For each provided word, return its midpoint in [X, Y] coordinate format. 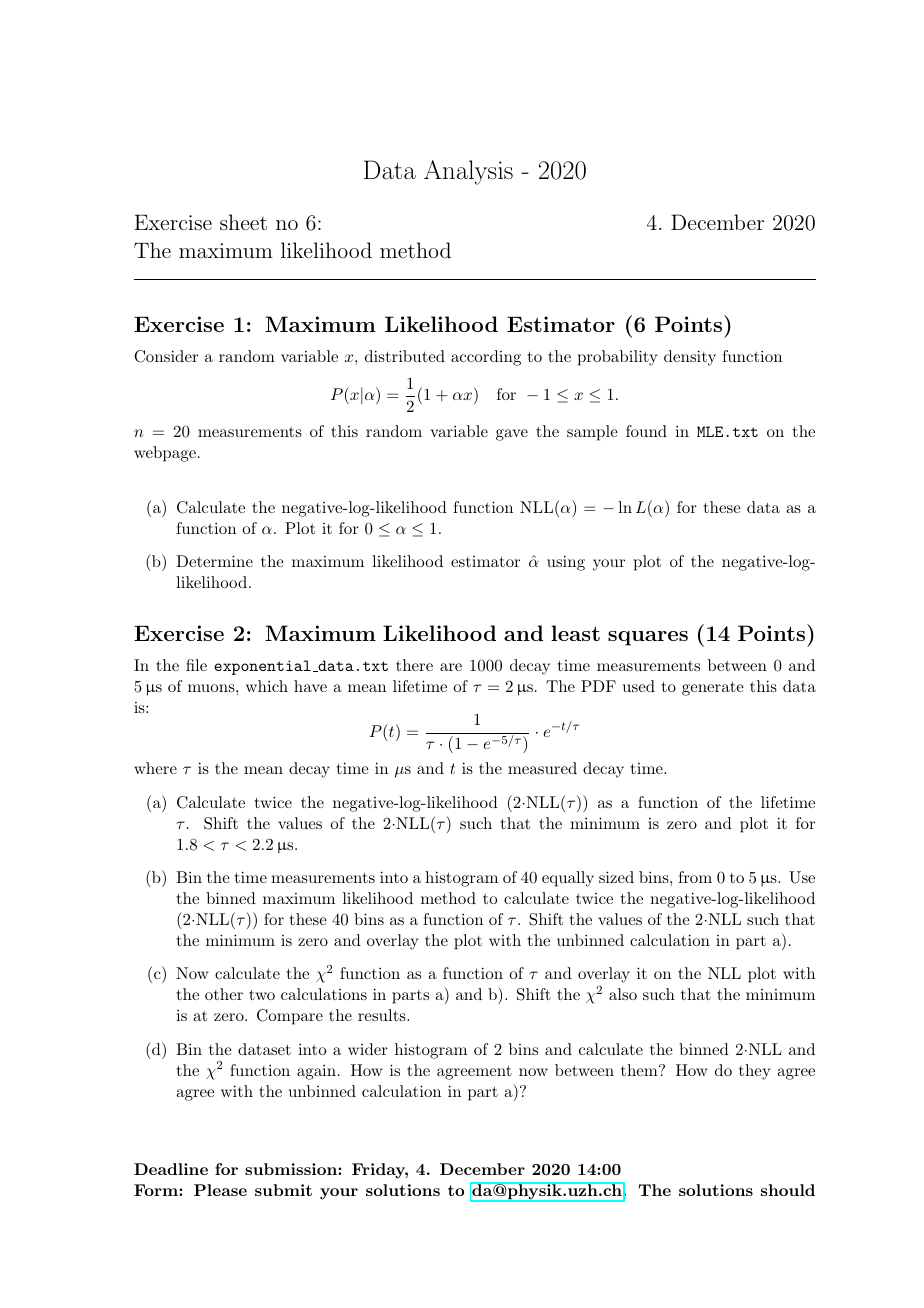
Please [220, 1190]
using [566, 563]
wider [368, 1049]
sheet [243, 222]
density [690, 358]
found [646, 431]
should [788, 1190]
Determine [214, 561]
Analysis [468, 172]
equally [568, 879]
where [155, 768]
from [695, 877]
